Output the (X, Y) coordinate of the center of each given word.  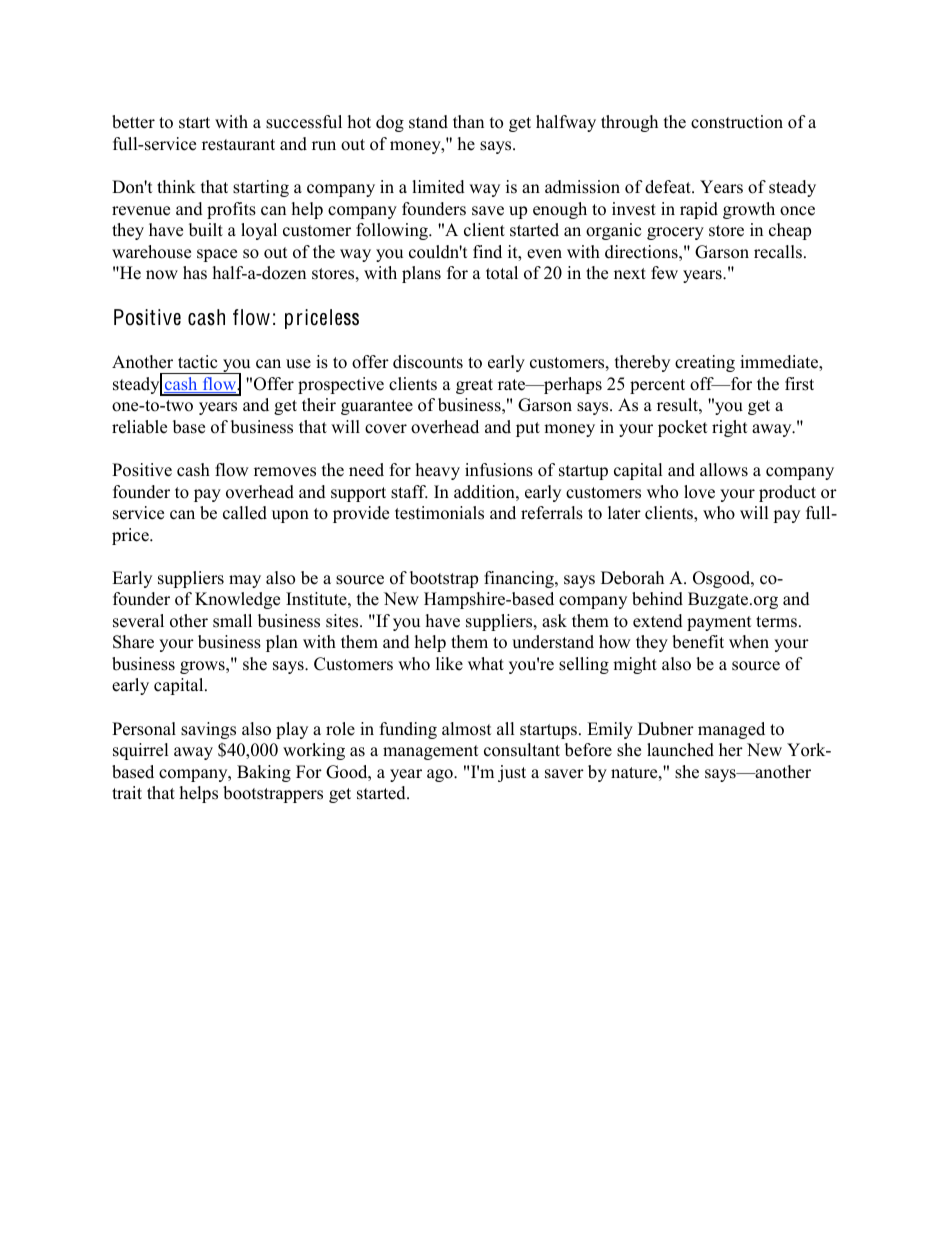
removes (285, 472)
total (502, 273)
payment (719, 623)
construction (737, 122)
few (664, 273)
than (468, 121)
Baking (264, 773)
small (232, 621)
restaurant (238, 145)
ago (441, 775)
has (195, 273)
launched (680, 750)
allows (724, 470)
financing (520, 579)
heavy (438, 471)
